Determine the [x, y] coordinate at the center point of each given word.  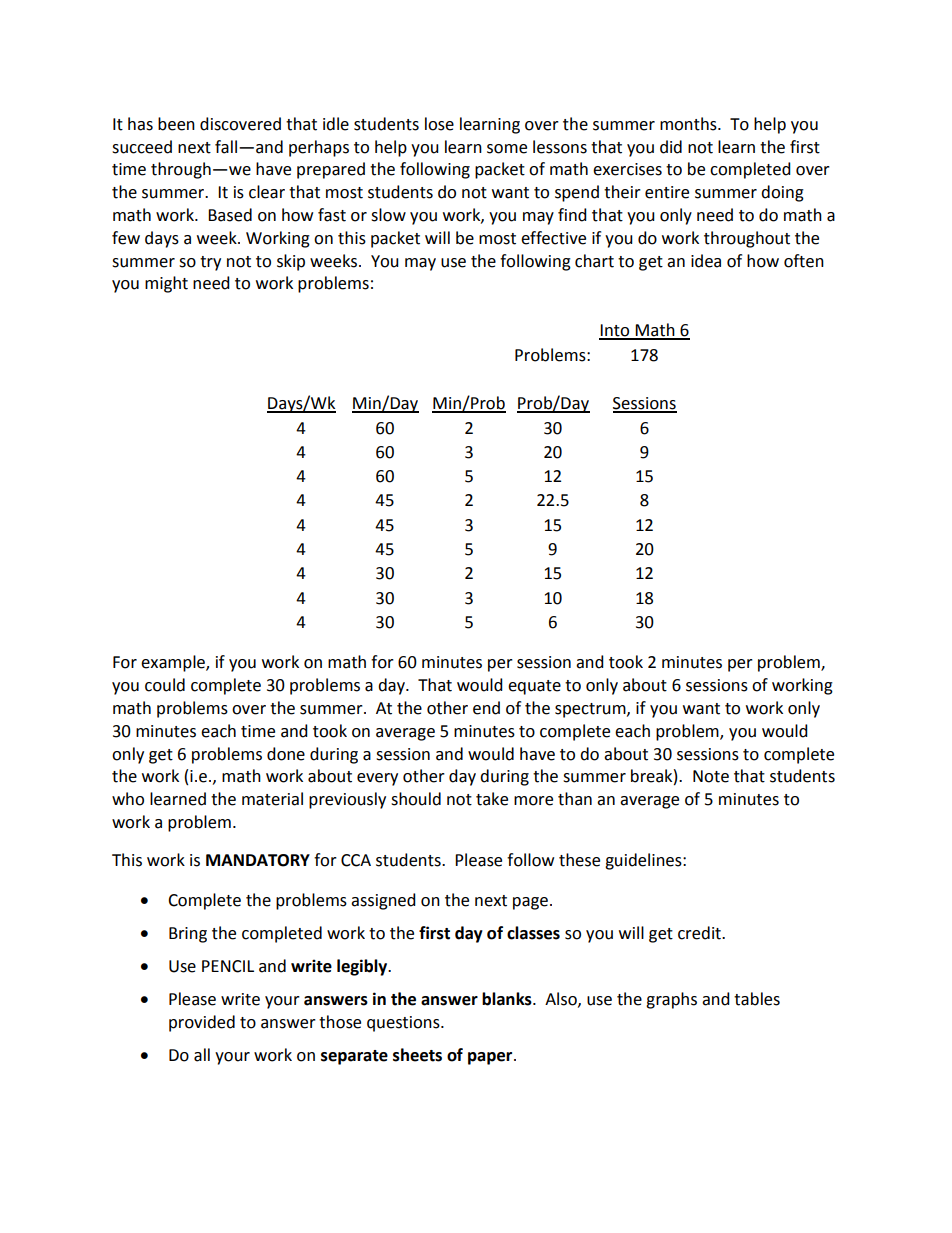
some [507, 149]
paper [491, 1058]
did [671, 147]
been [176, 124]
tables [757, 999]
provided [202, 1023]
